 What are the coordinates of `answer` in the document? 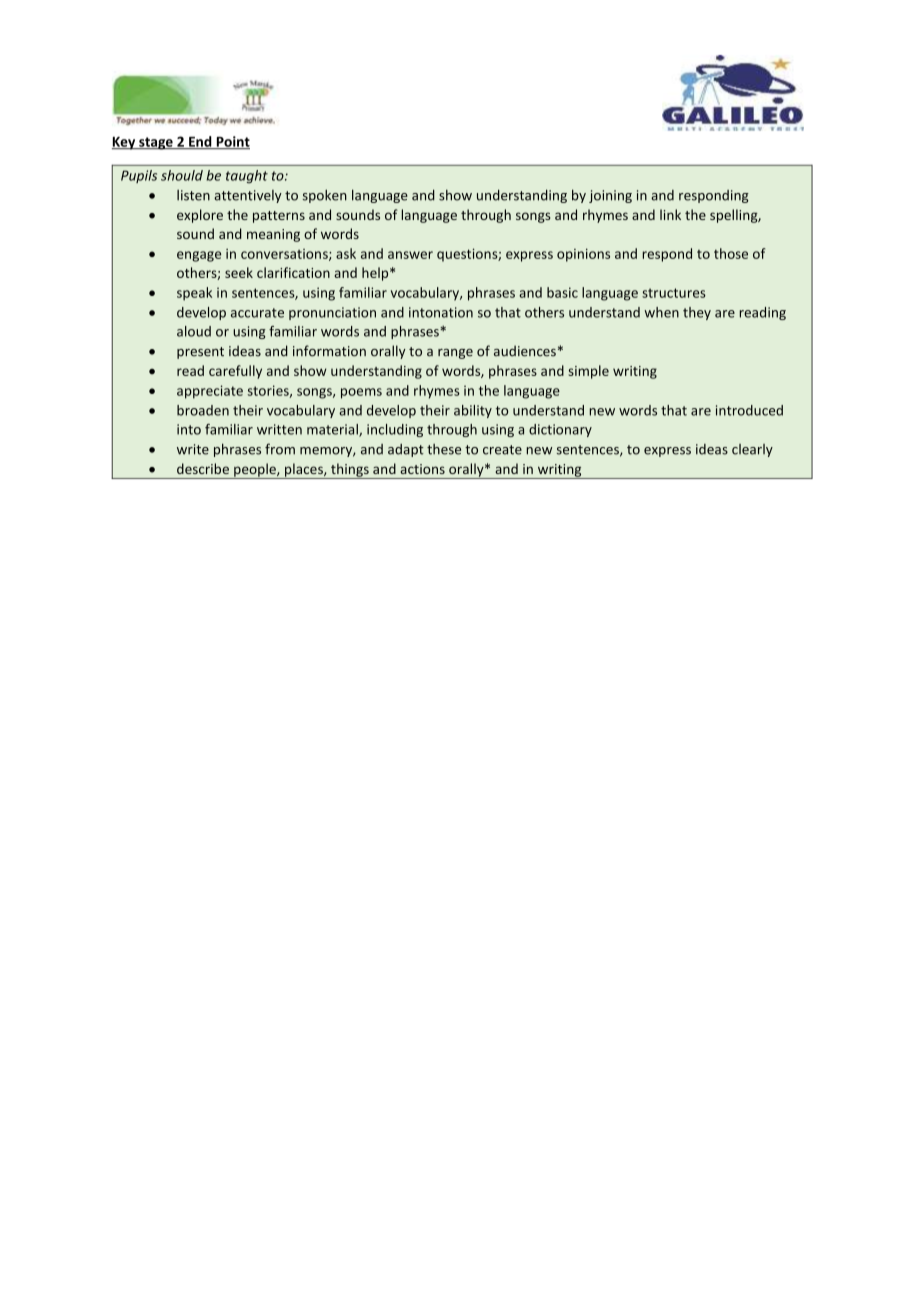 It's located at (410, 255).
